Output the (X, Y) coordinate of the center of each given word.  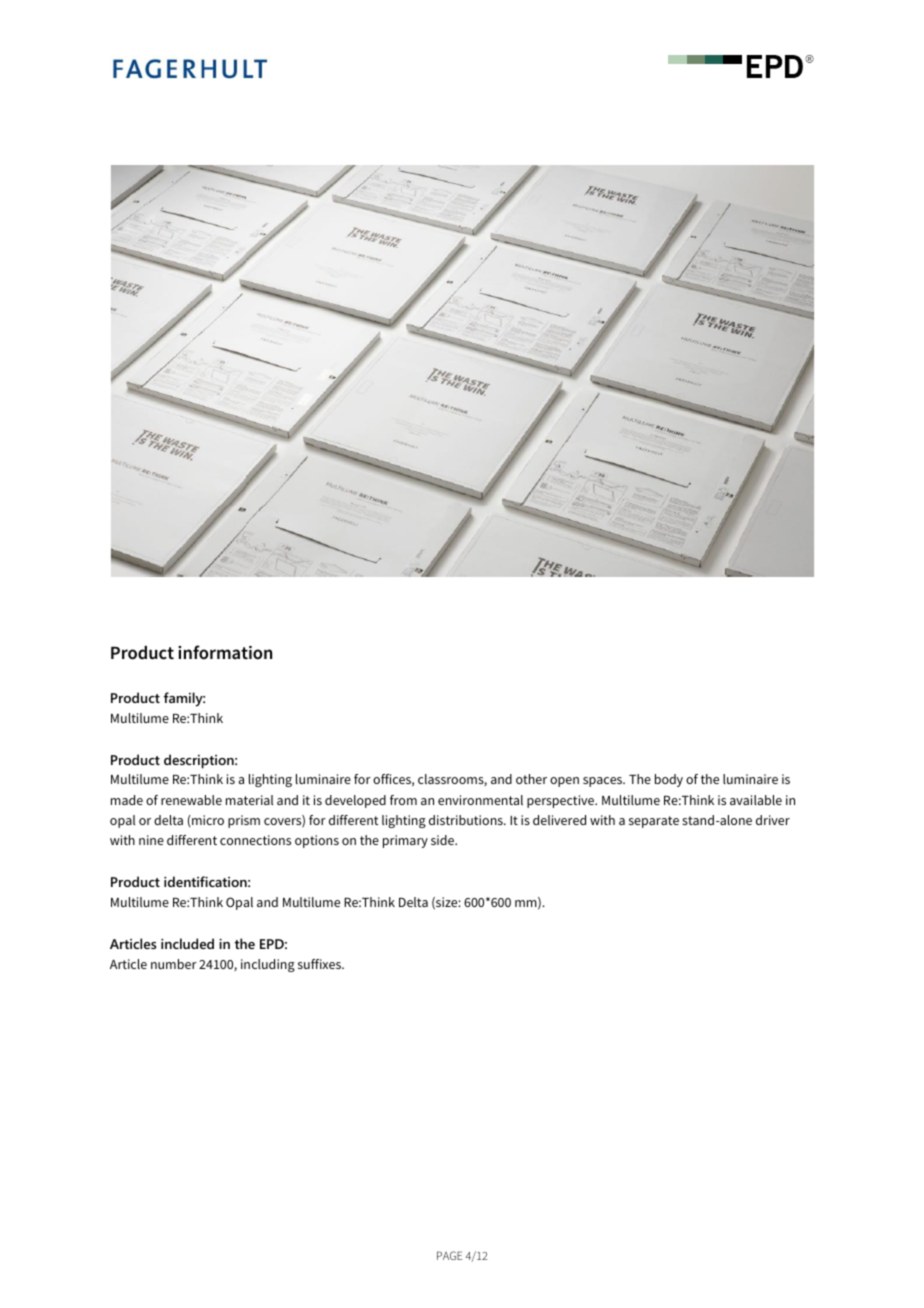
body (669, 780)
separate (654, 822)
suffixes (321, 964)
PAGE (449, 1255)
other (531, 779)
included (187, 943)
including (268, 965)
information (225, 652)
